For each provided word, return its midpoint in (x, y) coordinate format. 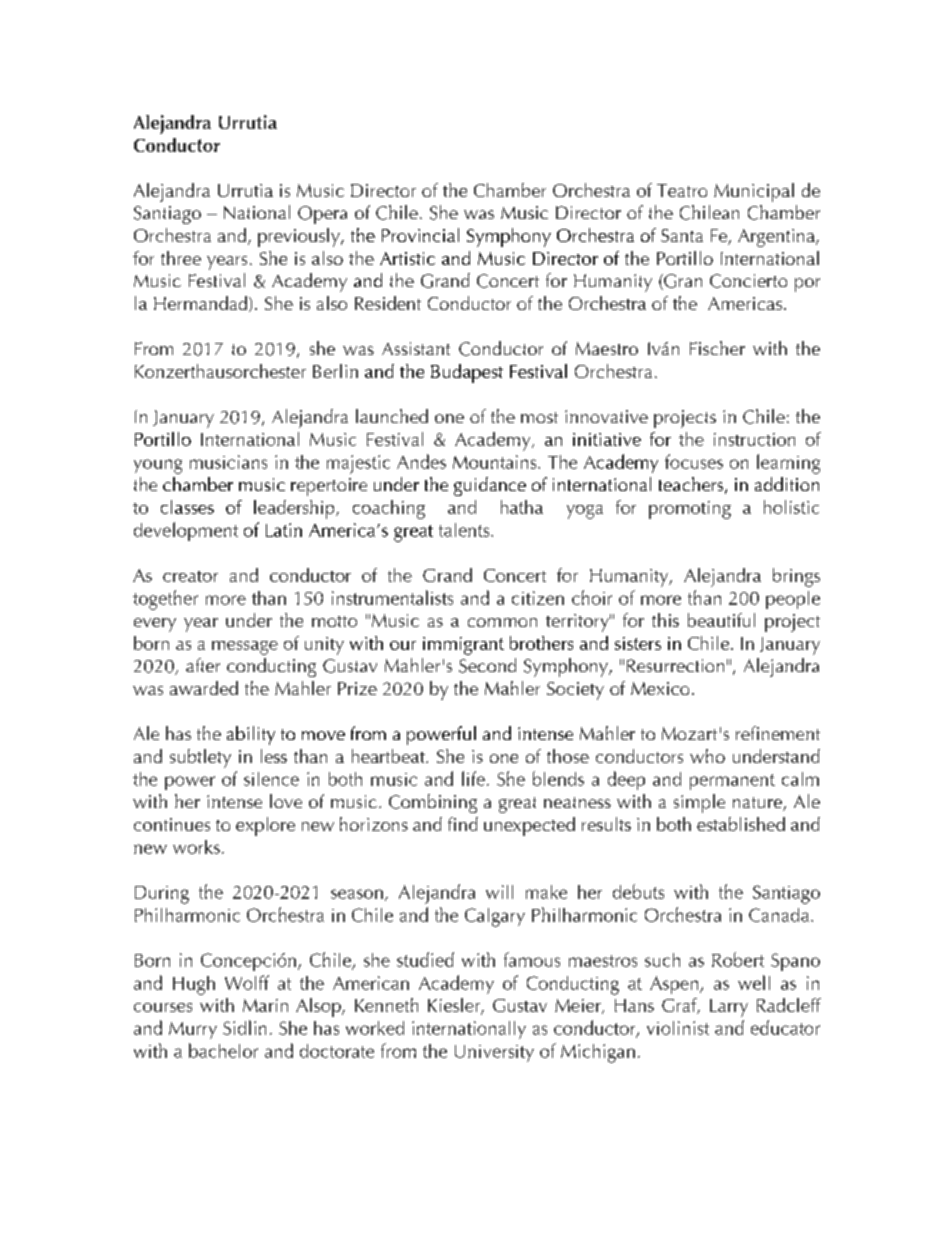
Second (487, 665)
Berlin (335, 371)
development (186, 531)
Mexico (660, 688)
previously (300, 237)
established (741, 824)
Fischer (717, 348)
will (499, 892)
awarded (204, 688)
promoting (690, 510)
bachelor (223, 1050)
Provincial (420, 235)
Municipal (754, 192)
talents (465, 530)
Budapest (467, 373)
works (196, 847)
